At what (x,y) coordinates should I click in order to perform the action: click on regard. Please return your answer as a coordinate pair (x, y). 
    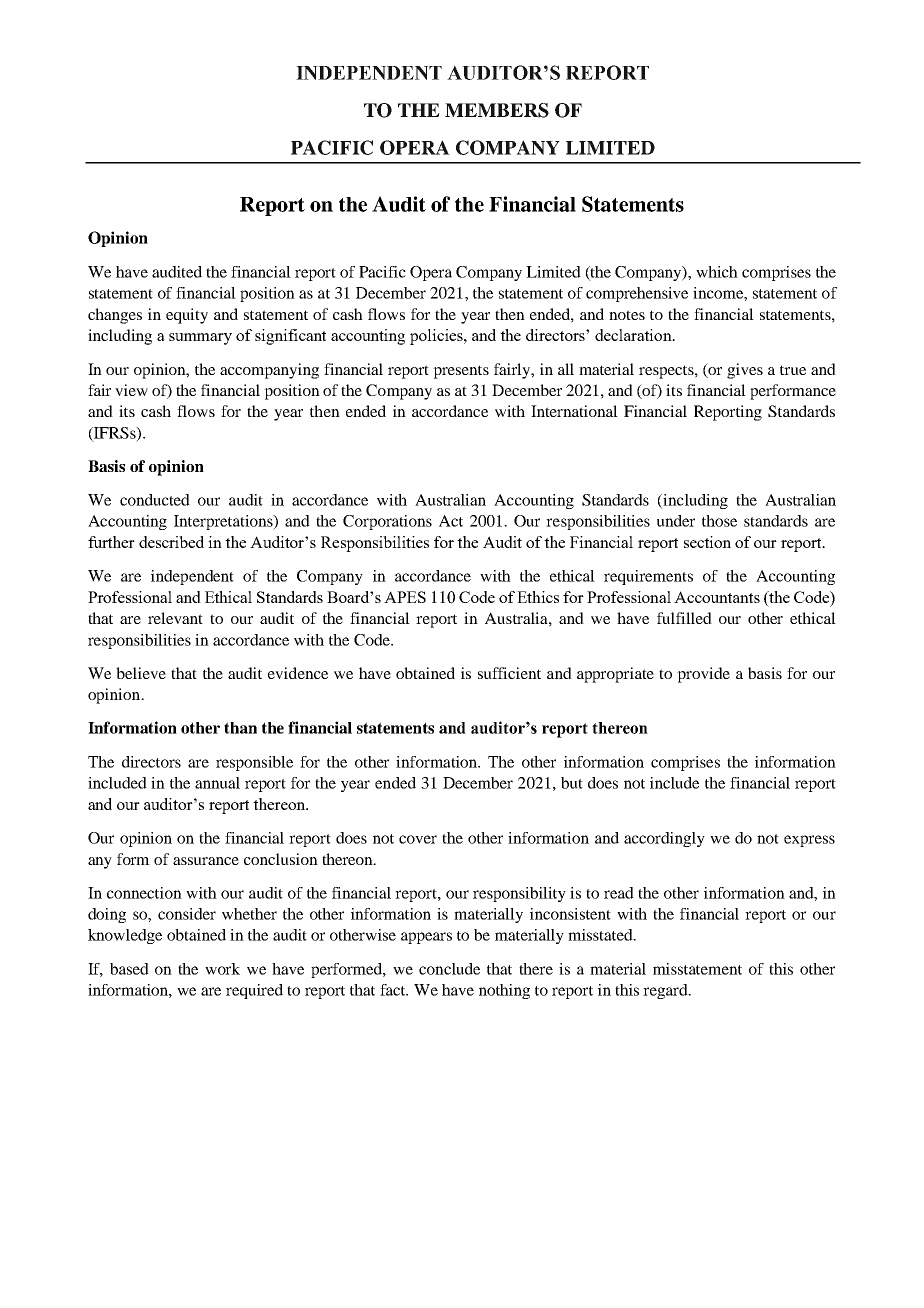
    Looking at the image, I should click on (666, 991).
